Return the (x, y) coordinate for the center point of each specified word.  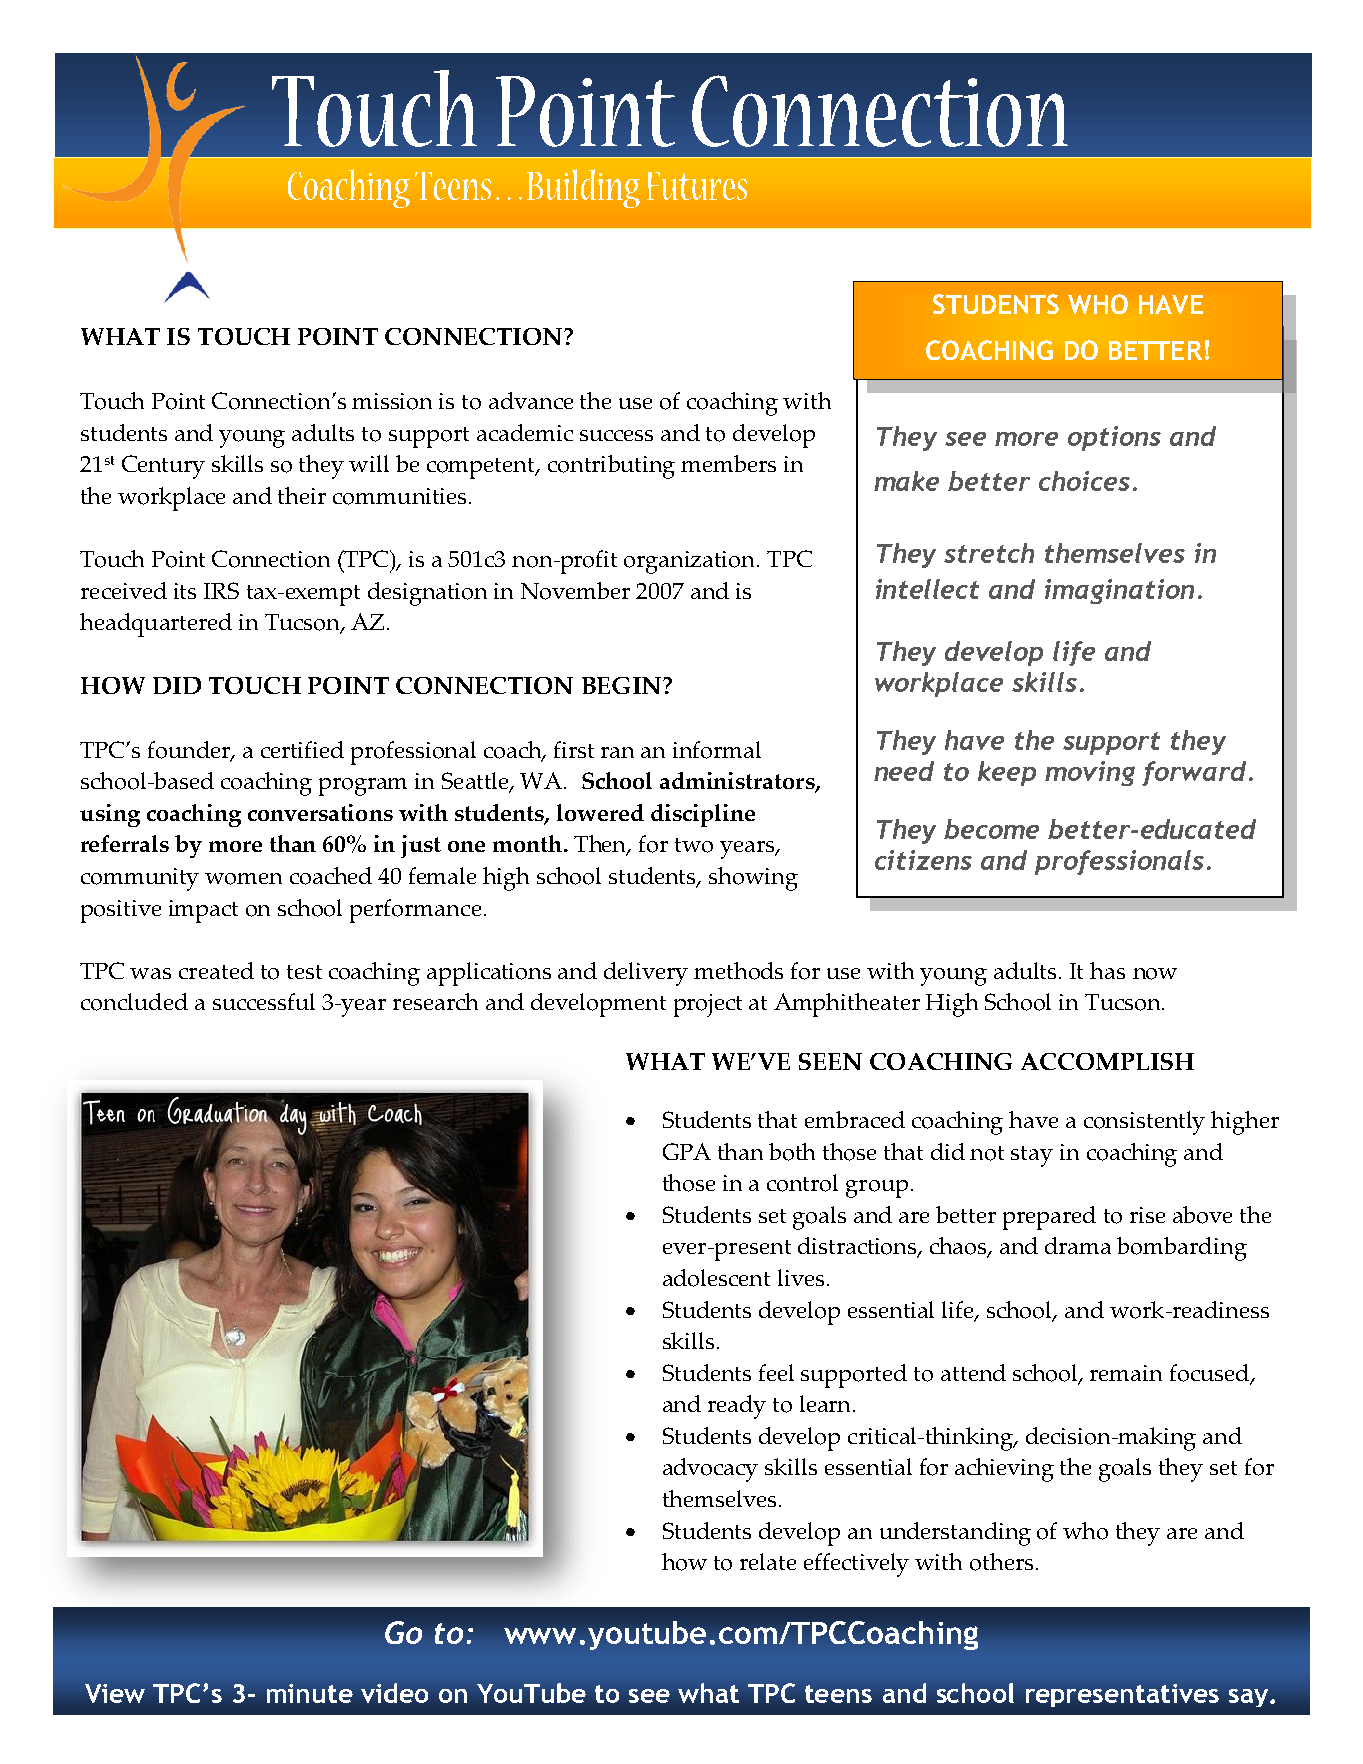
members (728, 463)
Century (163, 467)
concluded (134, 1002)
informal (717, 750)
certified (302, 749)
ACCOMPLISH (1107, 1061)
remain (1126, 1373)
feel (776, 1372)
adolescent (716, 1278)
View (115, 1693)
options (1114, 438)
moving (1090, 773)
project (708, 1005)
